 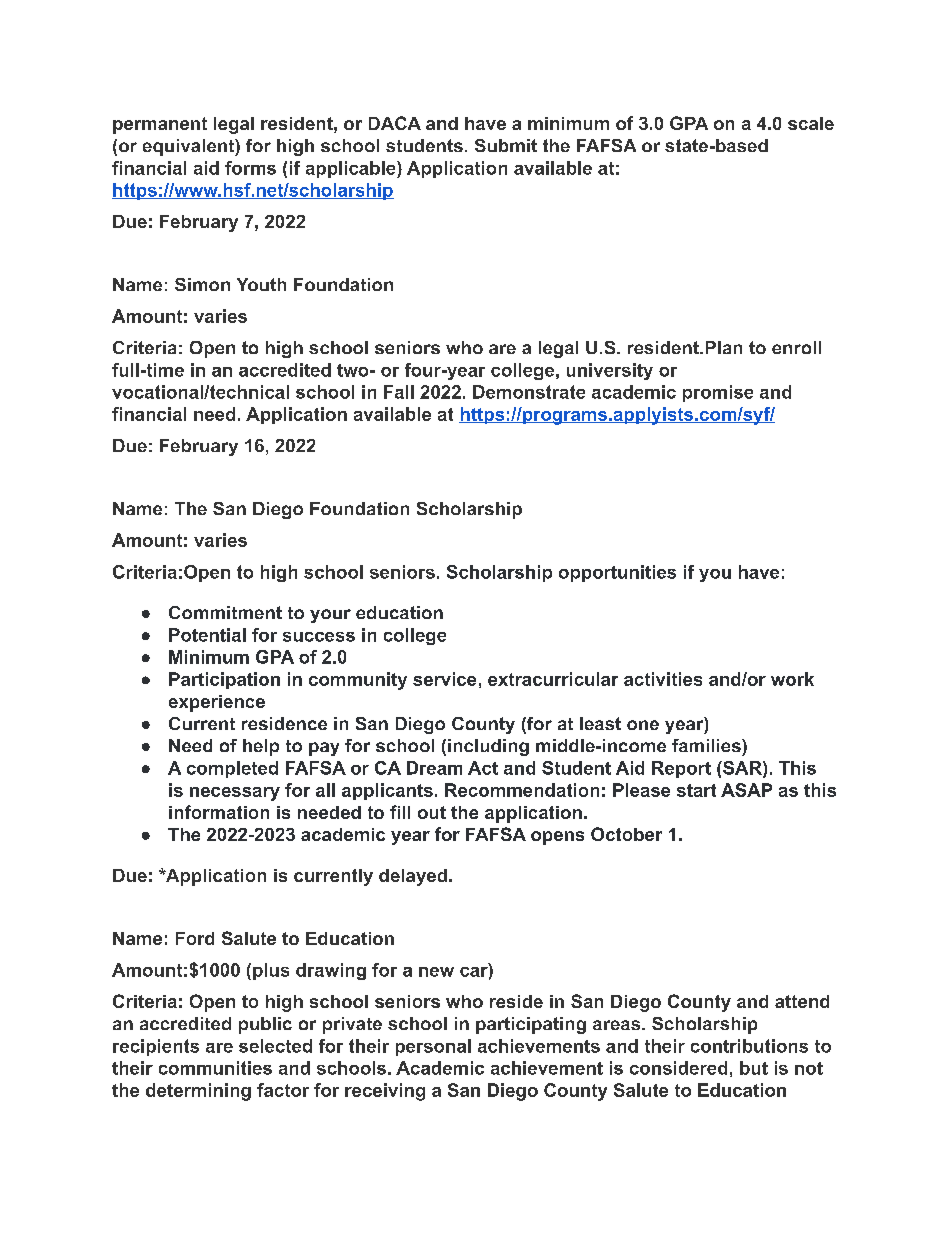 I want to click on Submit, so click(x=506, y=145).
